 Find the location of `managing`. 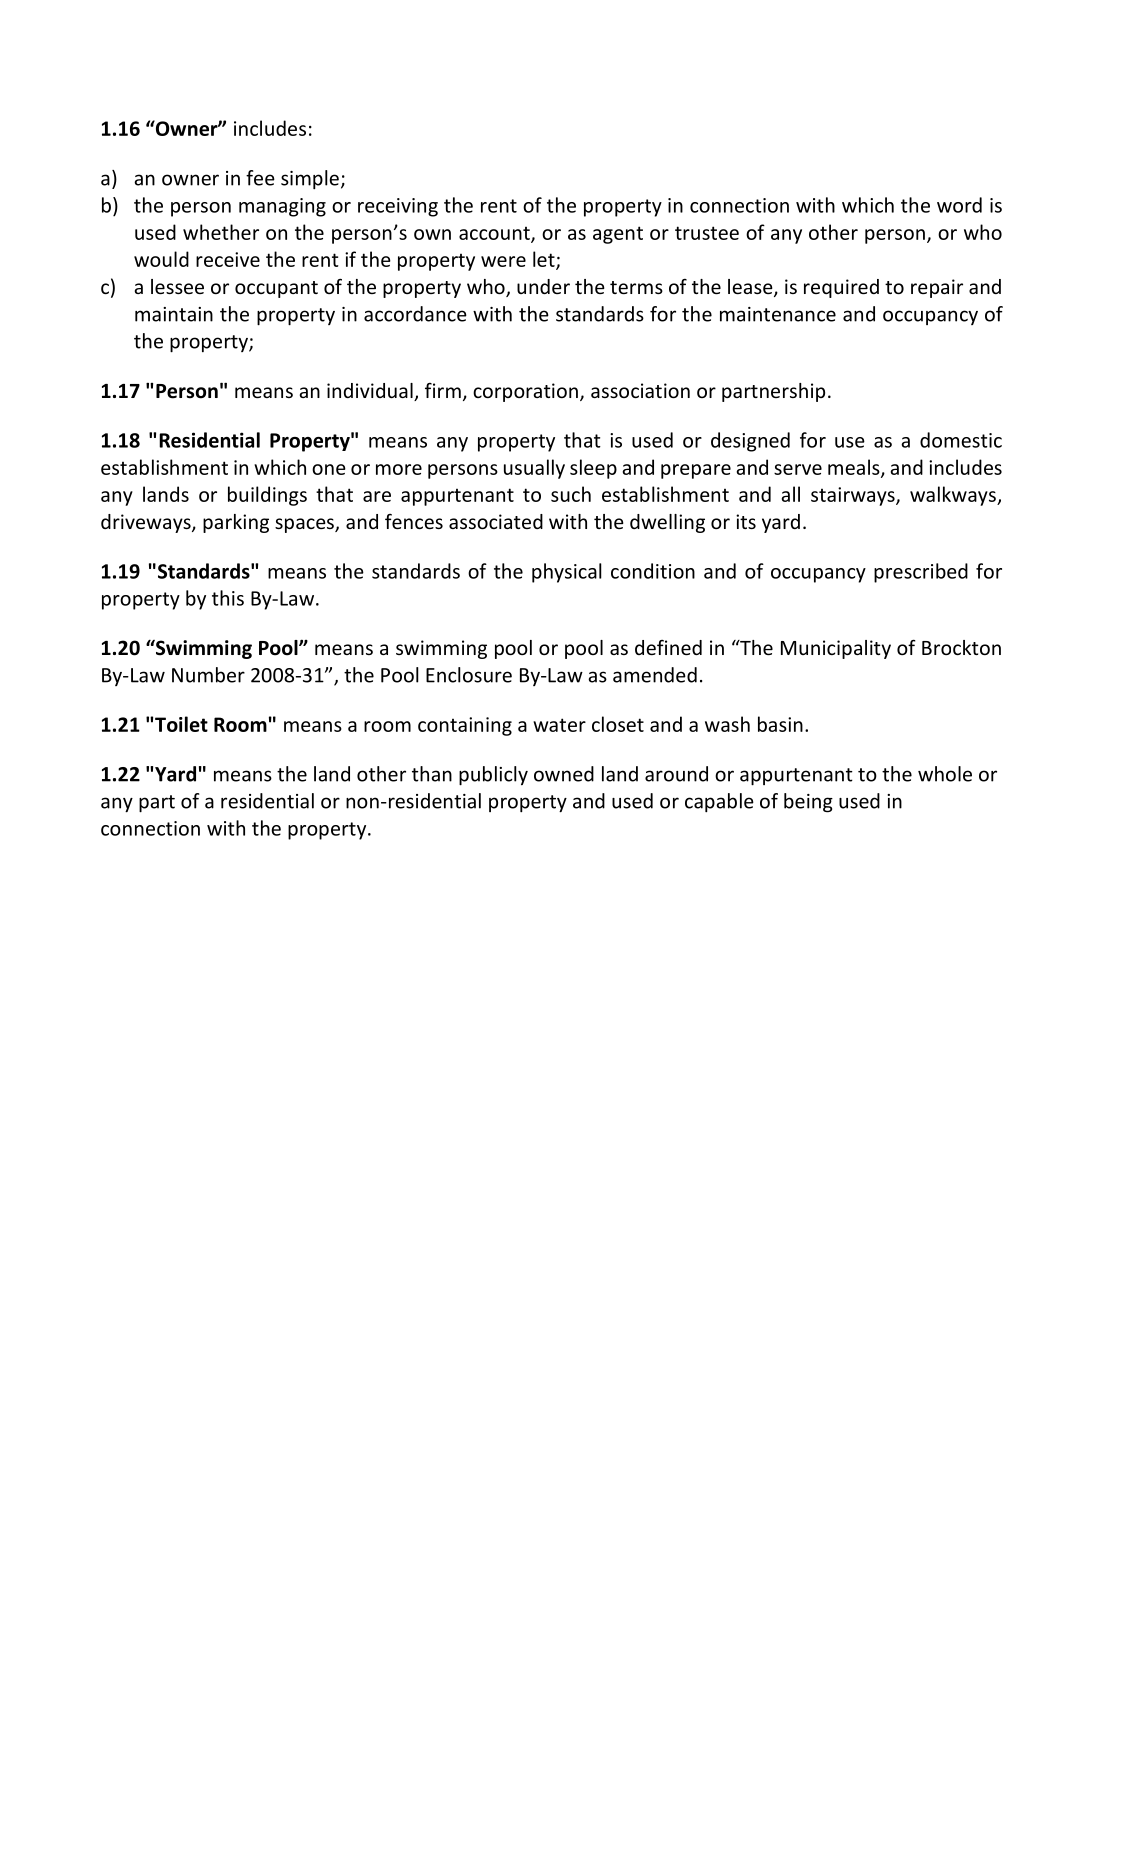

managing is located at coordinates (282, 207).
